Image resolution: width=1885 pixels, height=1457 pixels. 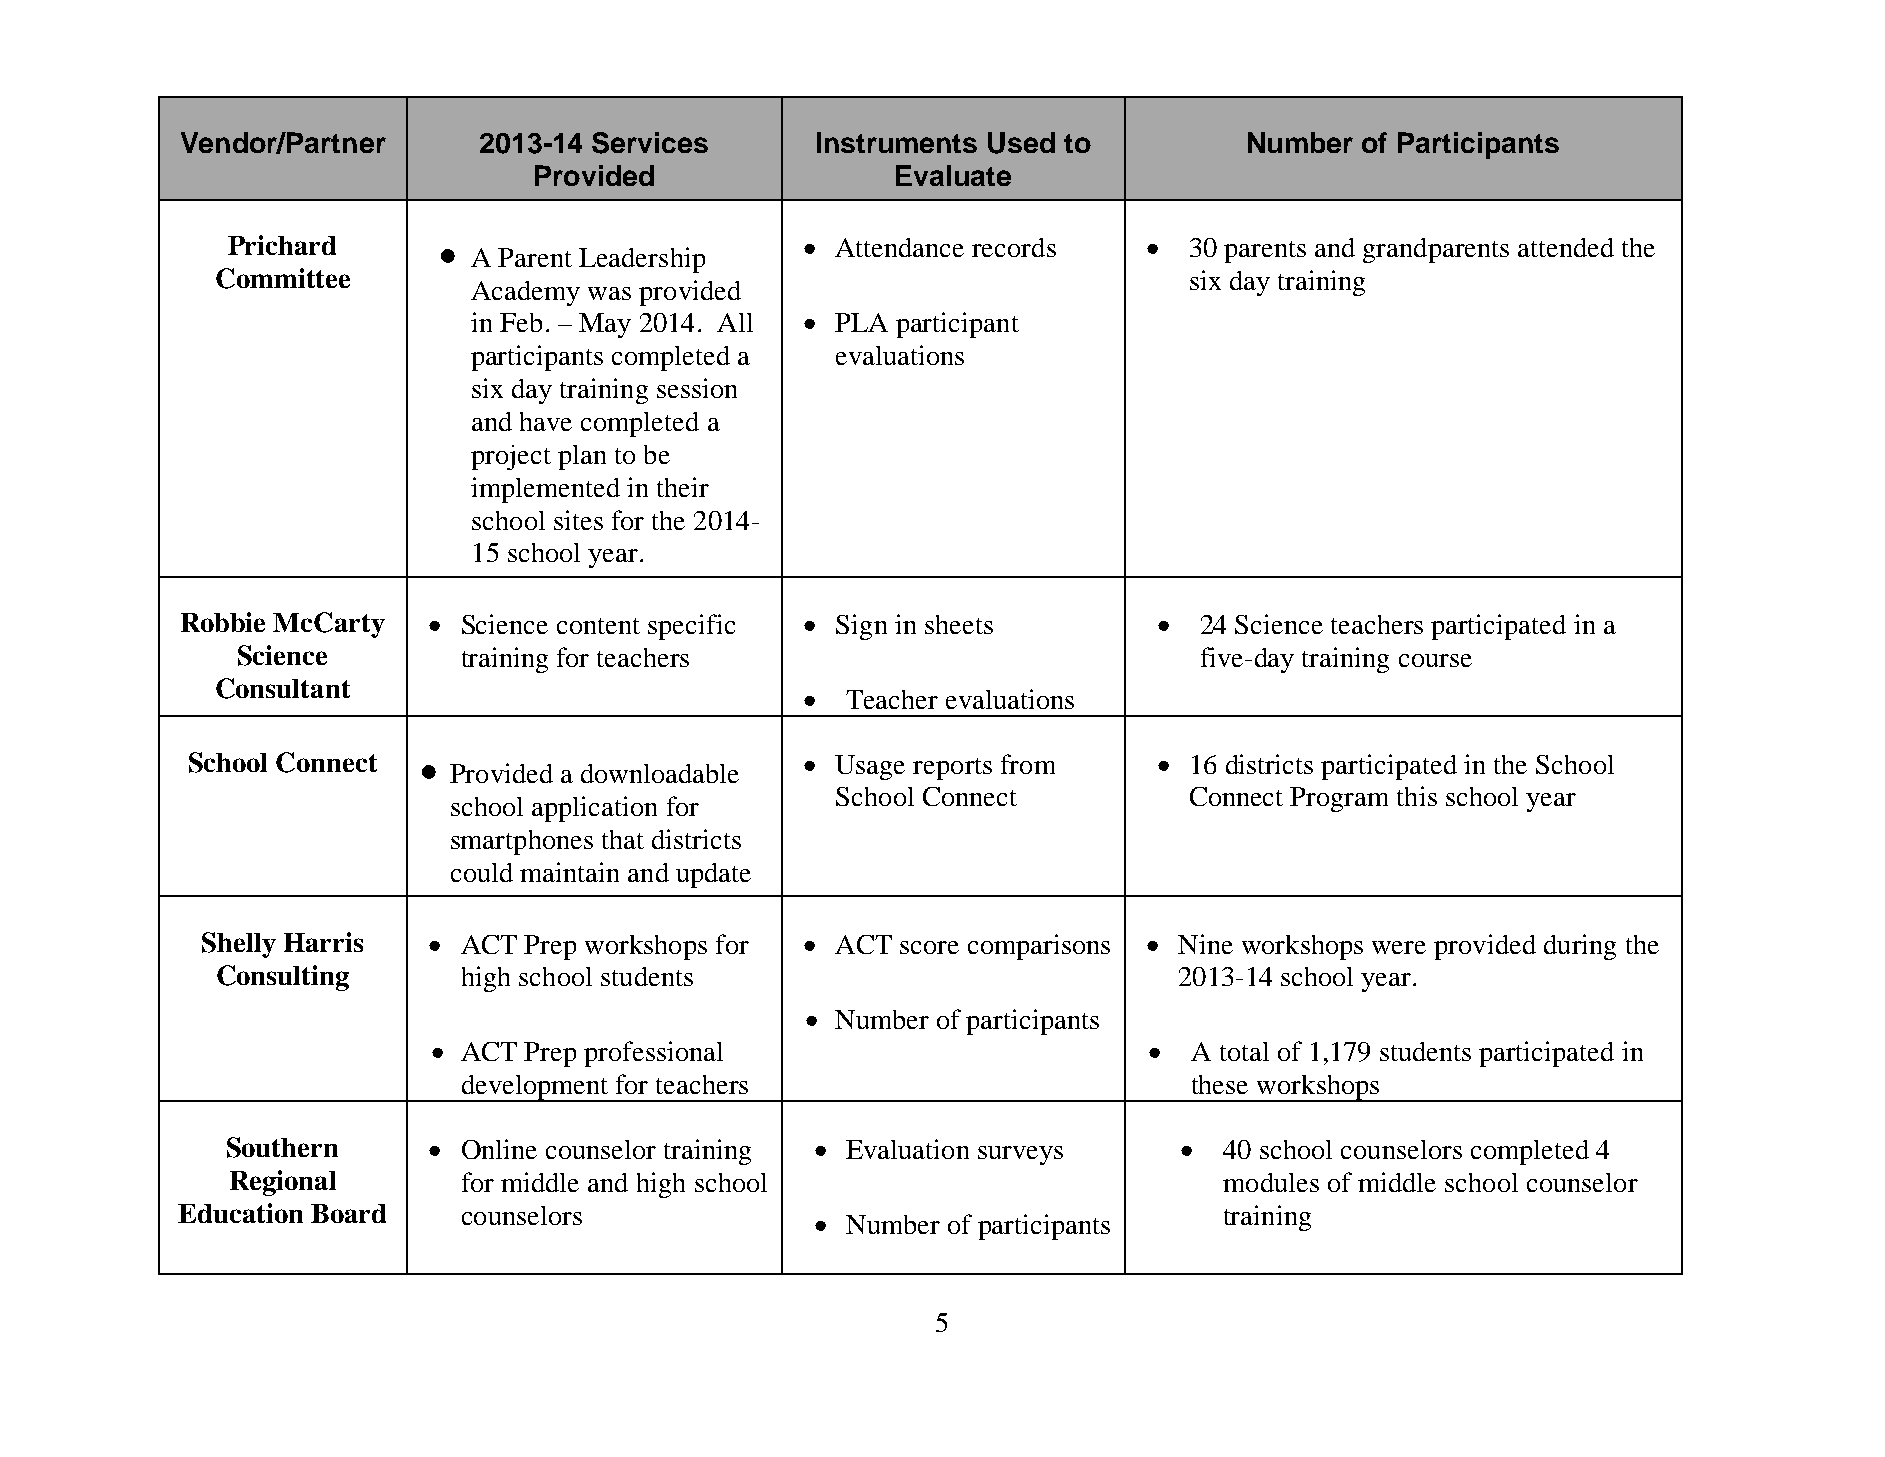 What do you see at coordinates (650, 143) in the screenshot?
I see `Services` at bounding box center [650, 143].
